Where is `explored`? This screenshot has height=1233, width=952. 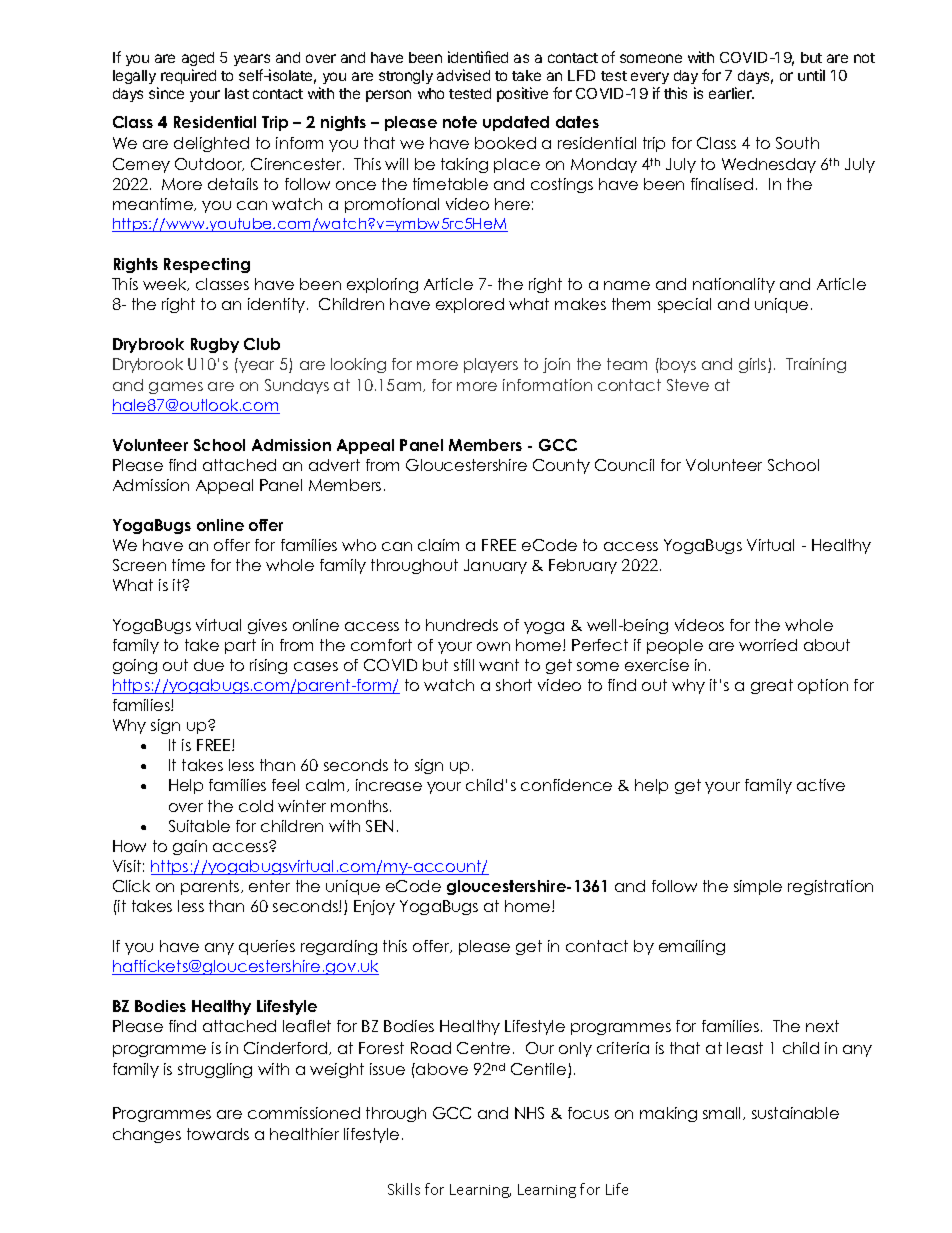
explored is located at coordinates (470, 305).
